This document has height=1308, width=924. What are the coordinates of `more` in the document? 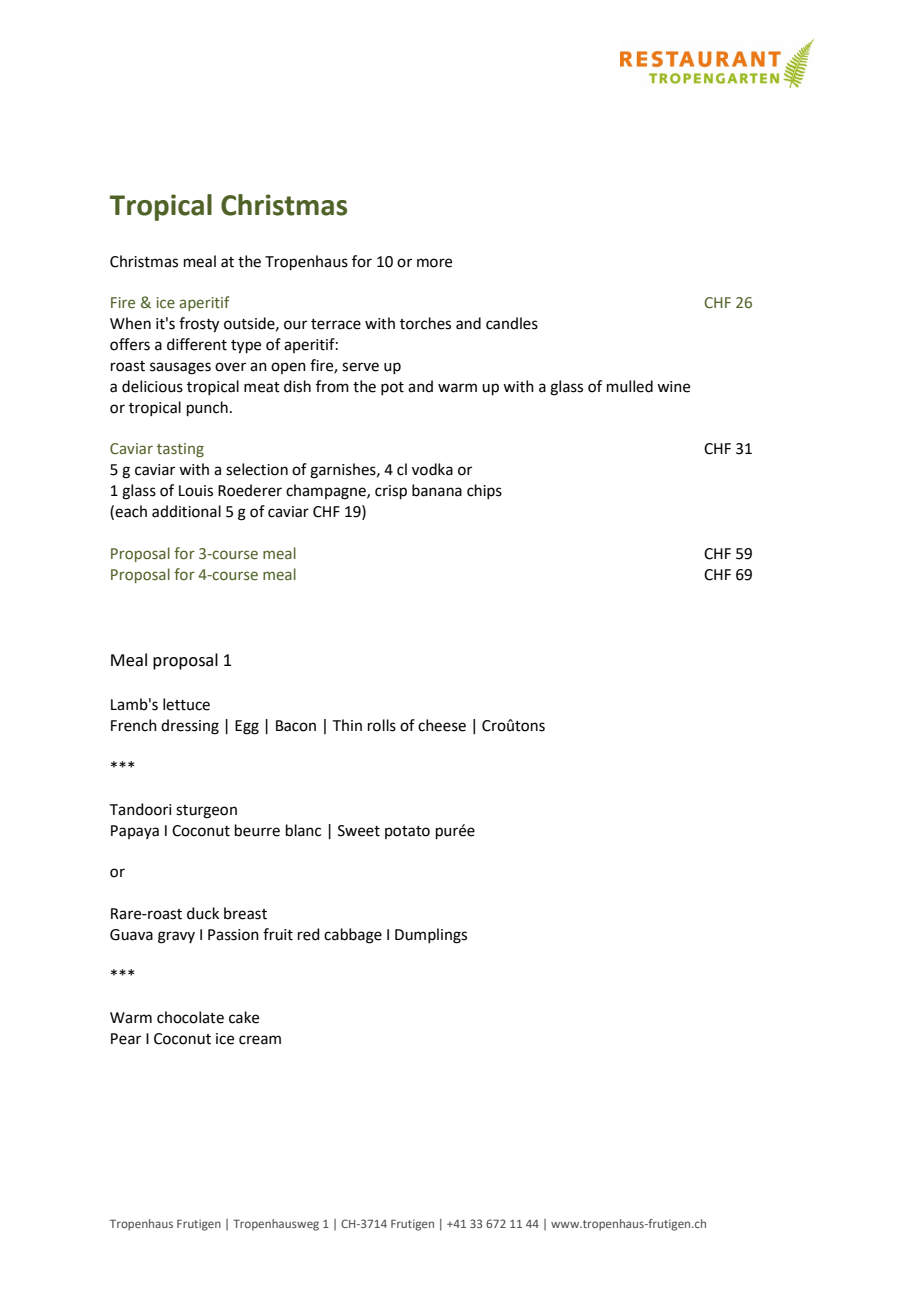 It's located at (434, 263).
